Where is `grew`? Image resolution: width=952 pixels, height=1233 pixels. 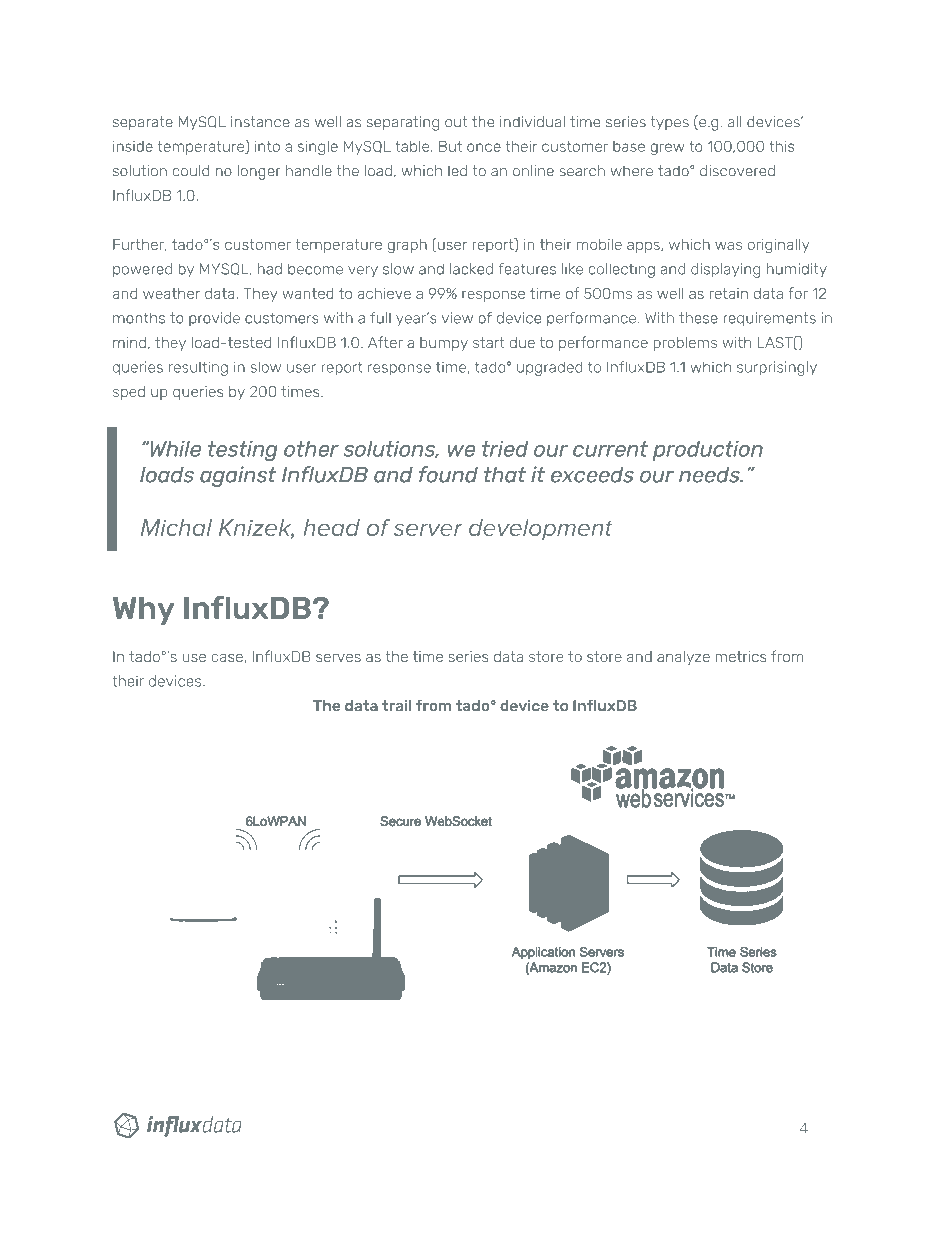
grew is located at coordinates (667, 149).
